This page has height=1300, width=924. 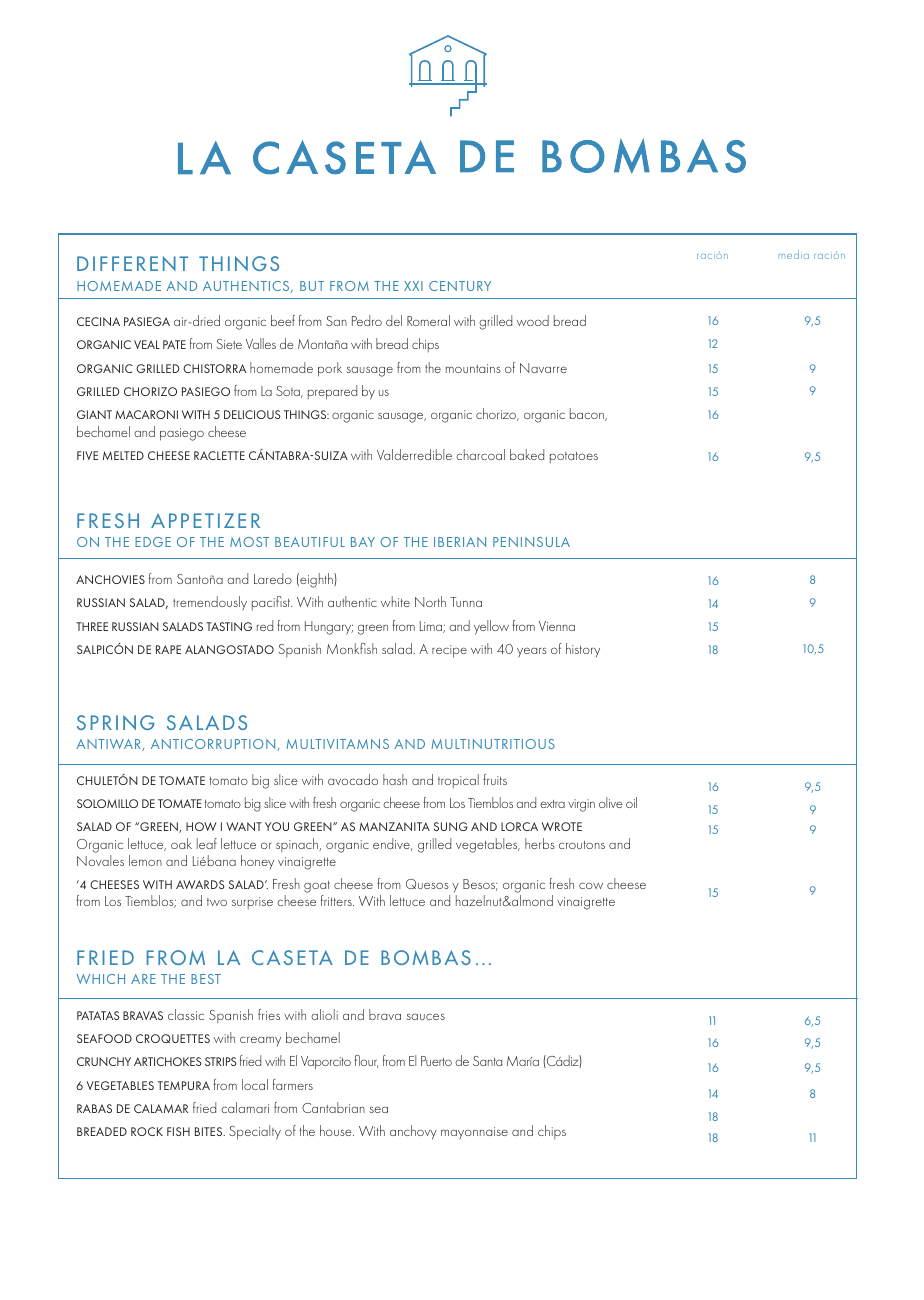 I want to click on TEMPURA, so click(x=184, y=1085).
